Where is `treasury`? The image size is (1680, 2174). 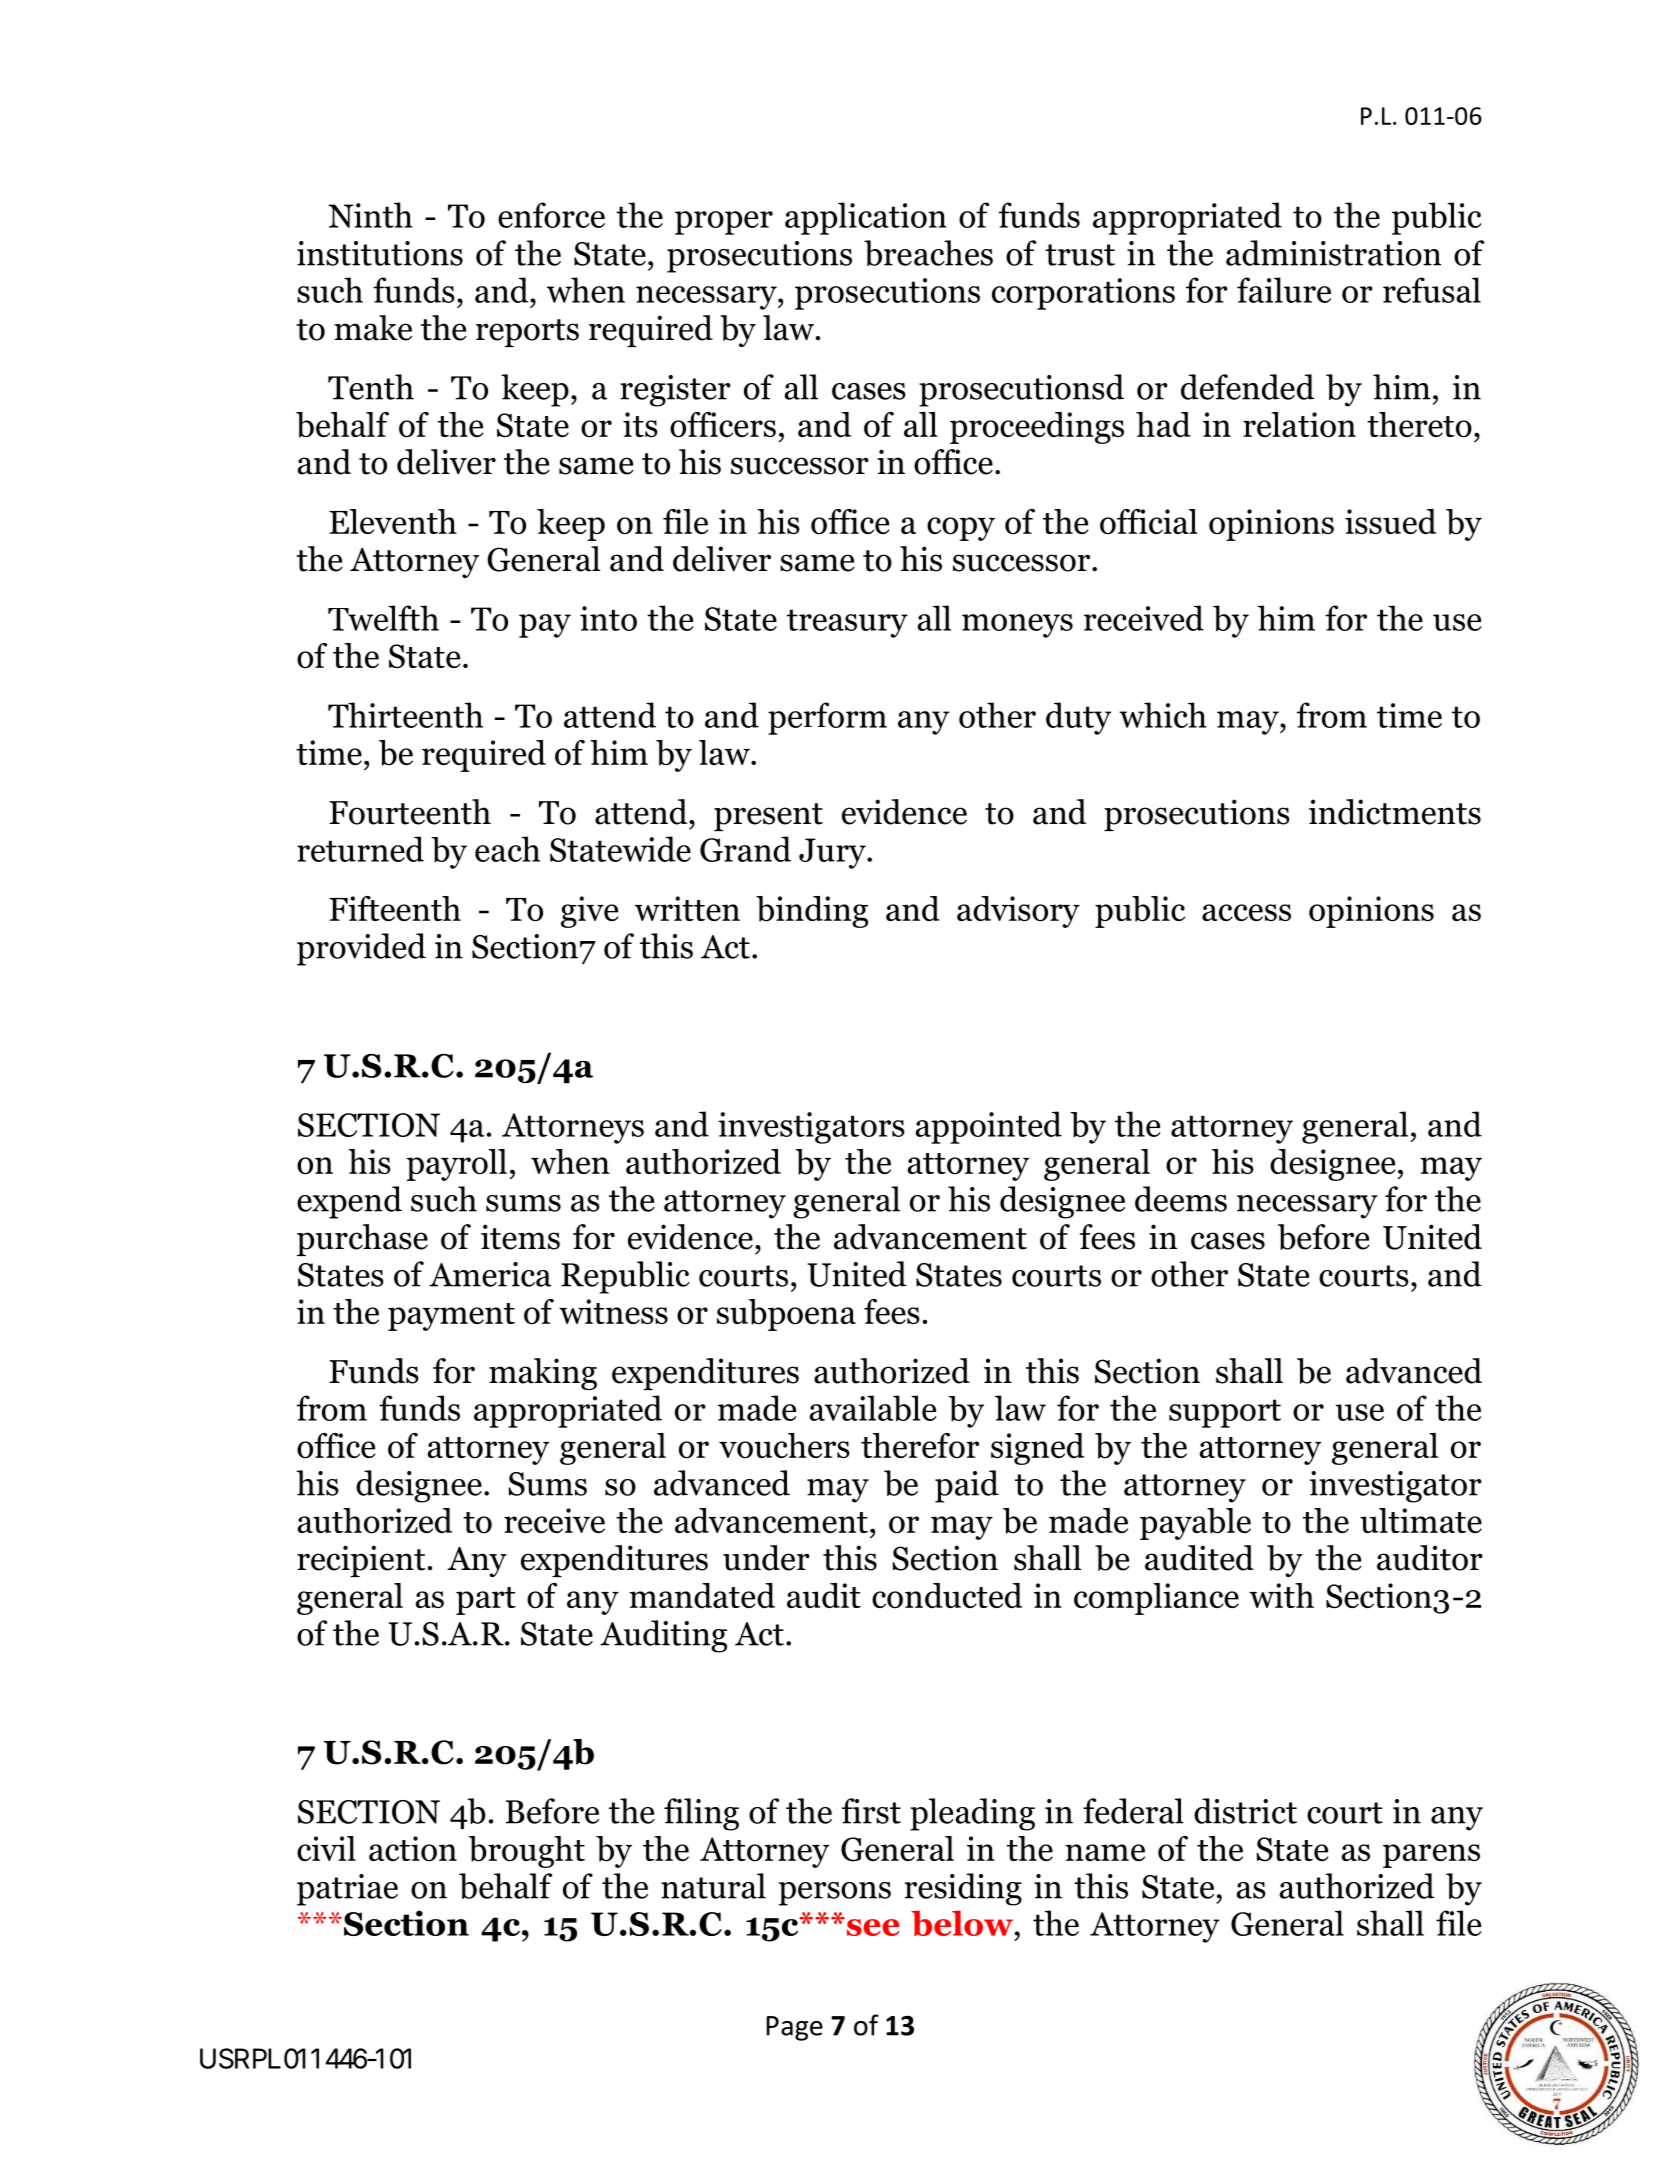 treasury is located at coordinates (847, 623).
